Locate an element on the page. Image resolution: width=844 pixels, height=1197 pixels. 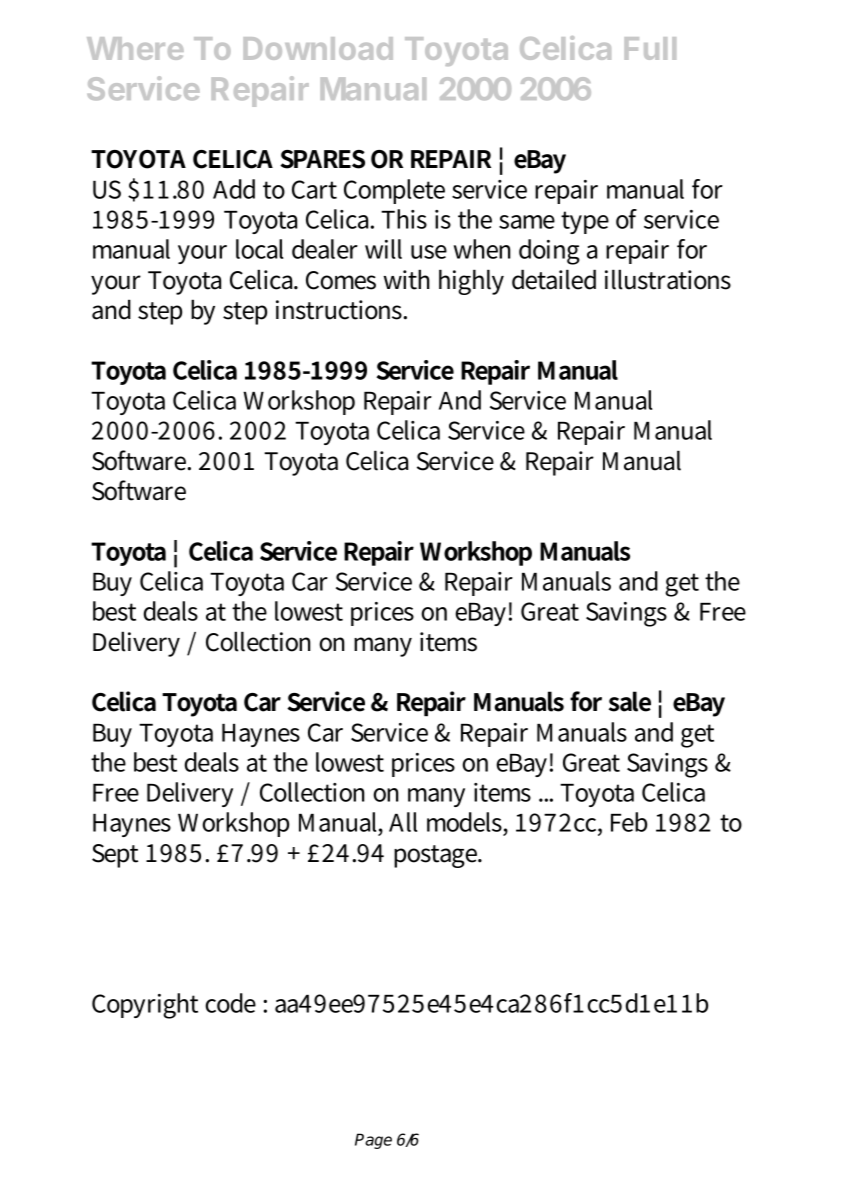
postage is located at coordinates (437, 856).
